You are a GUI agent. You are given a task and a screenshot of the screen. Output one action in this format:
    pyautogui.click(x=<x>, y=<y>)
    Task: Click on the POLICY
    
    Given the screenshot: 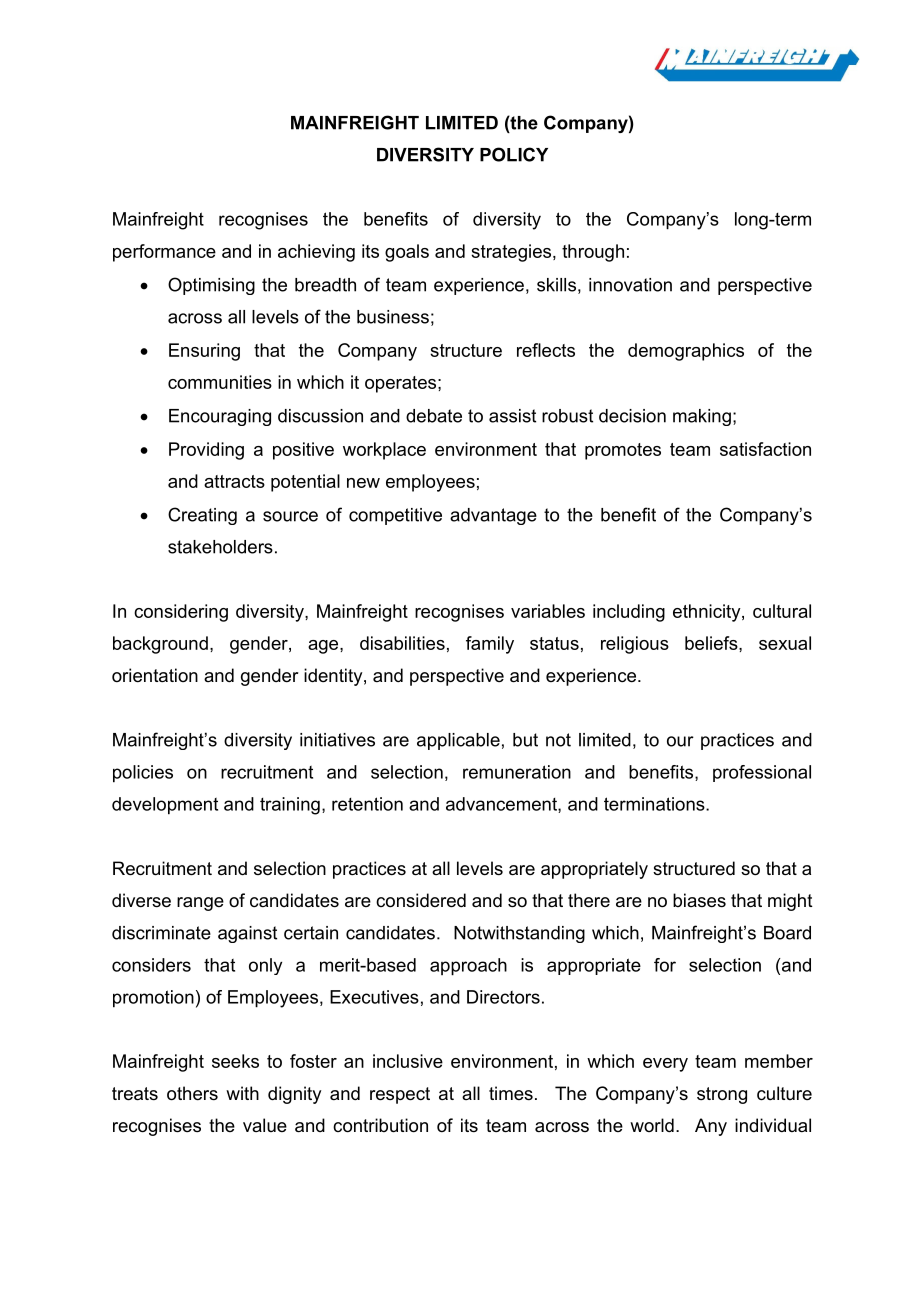 What is the action you would take?
    pyautogui.click(x=514, y=154)
